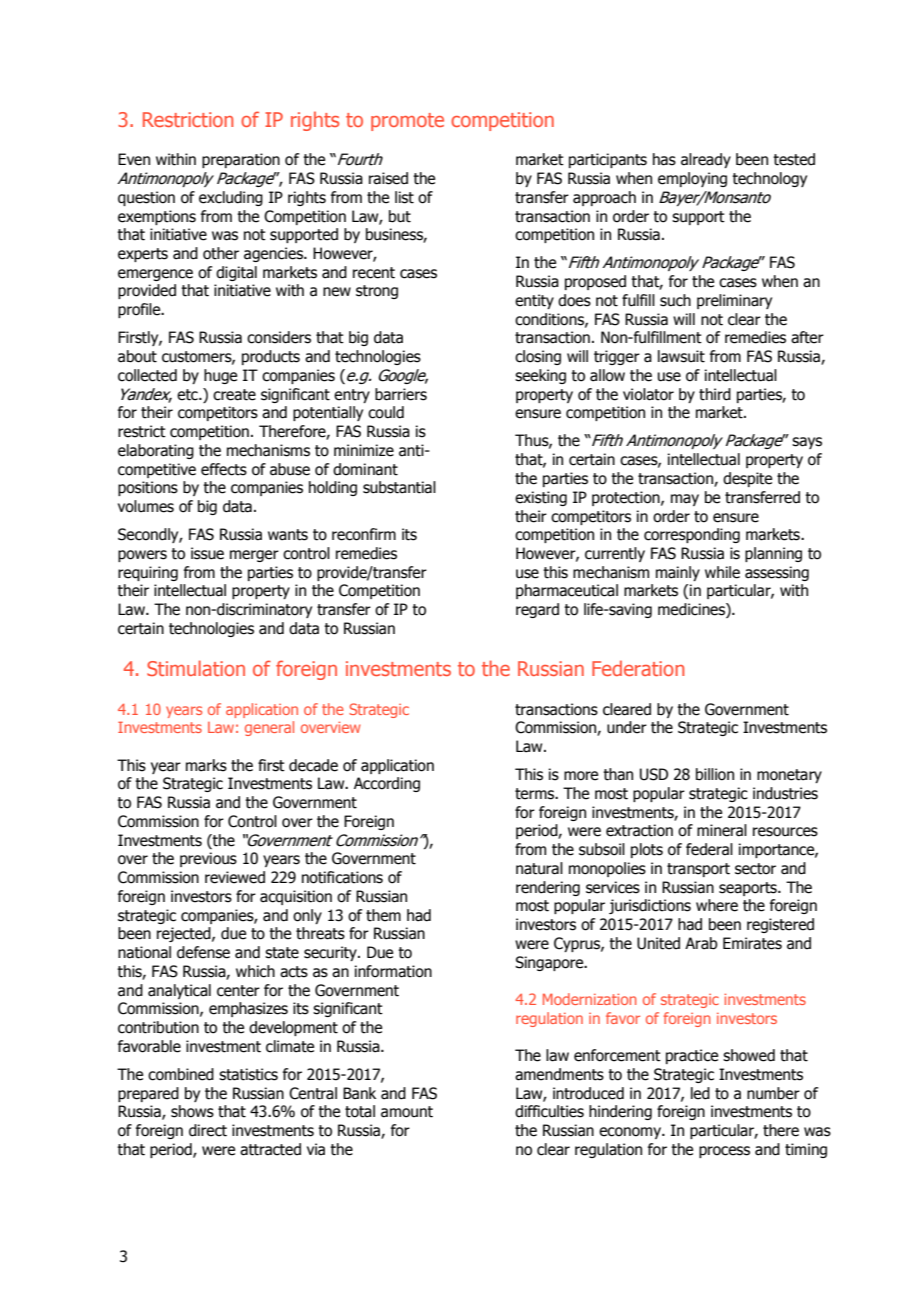 The image size is (924, 1308). I want to click on amount, so click(407, 1112).
